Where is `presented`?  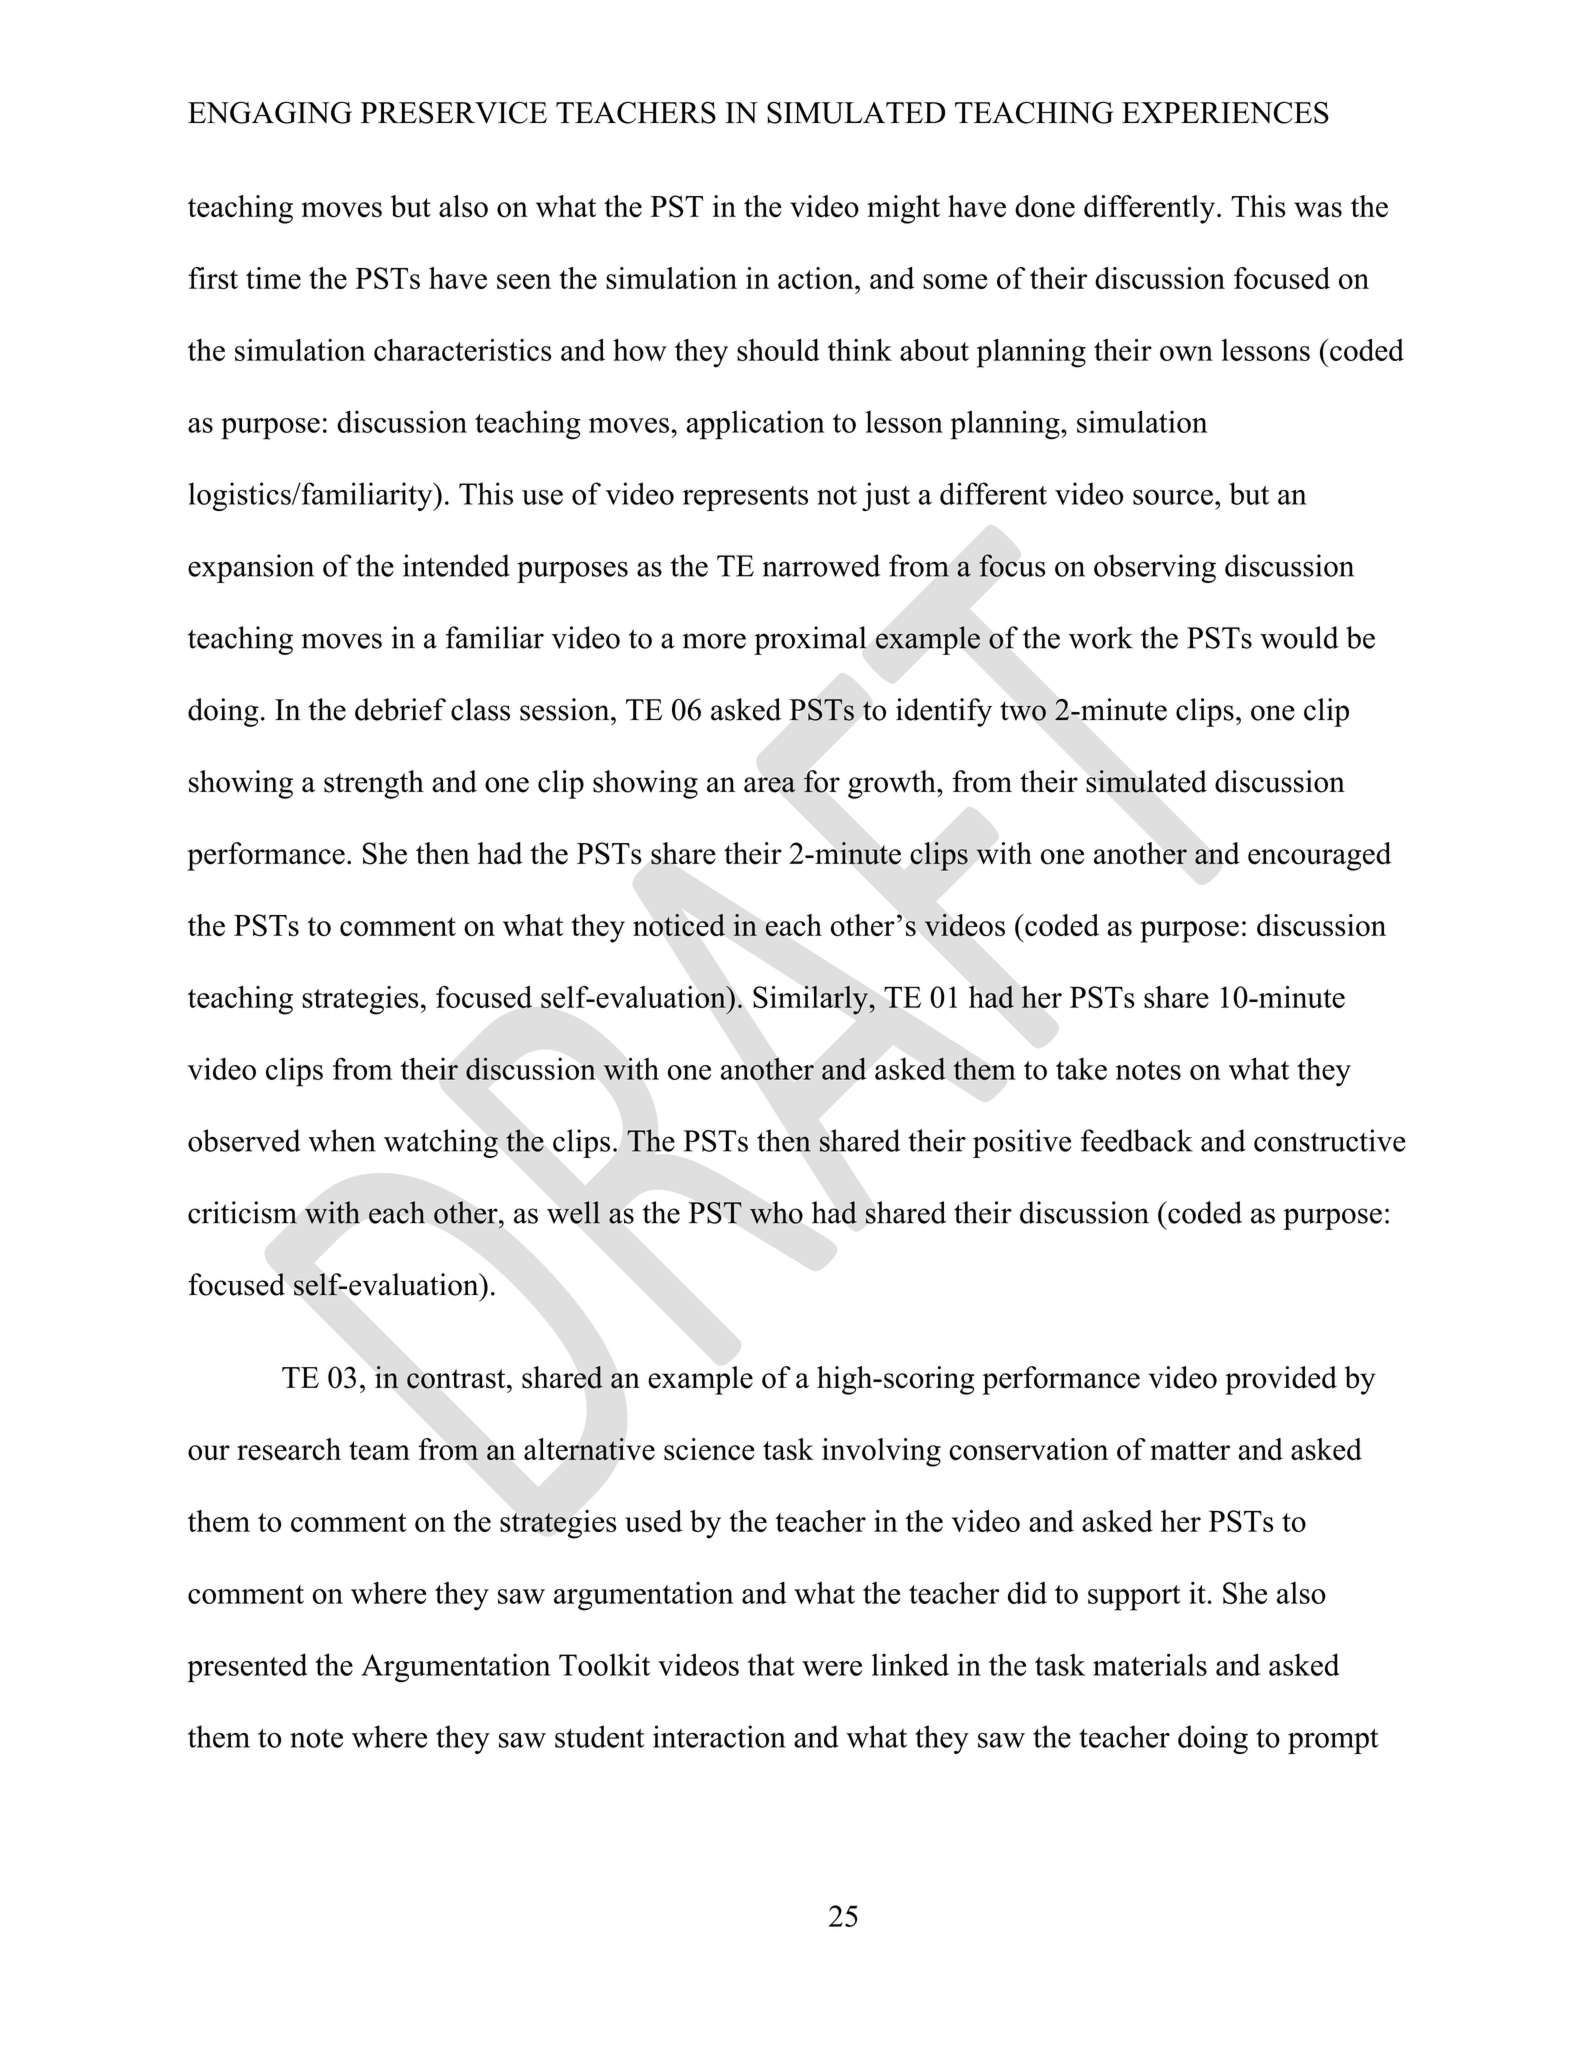
presented is located at coordinates (247, 1668).
